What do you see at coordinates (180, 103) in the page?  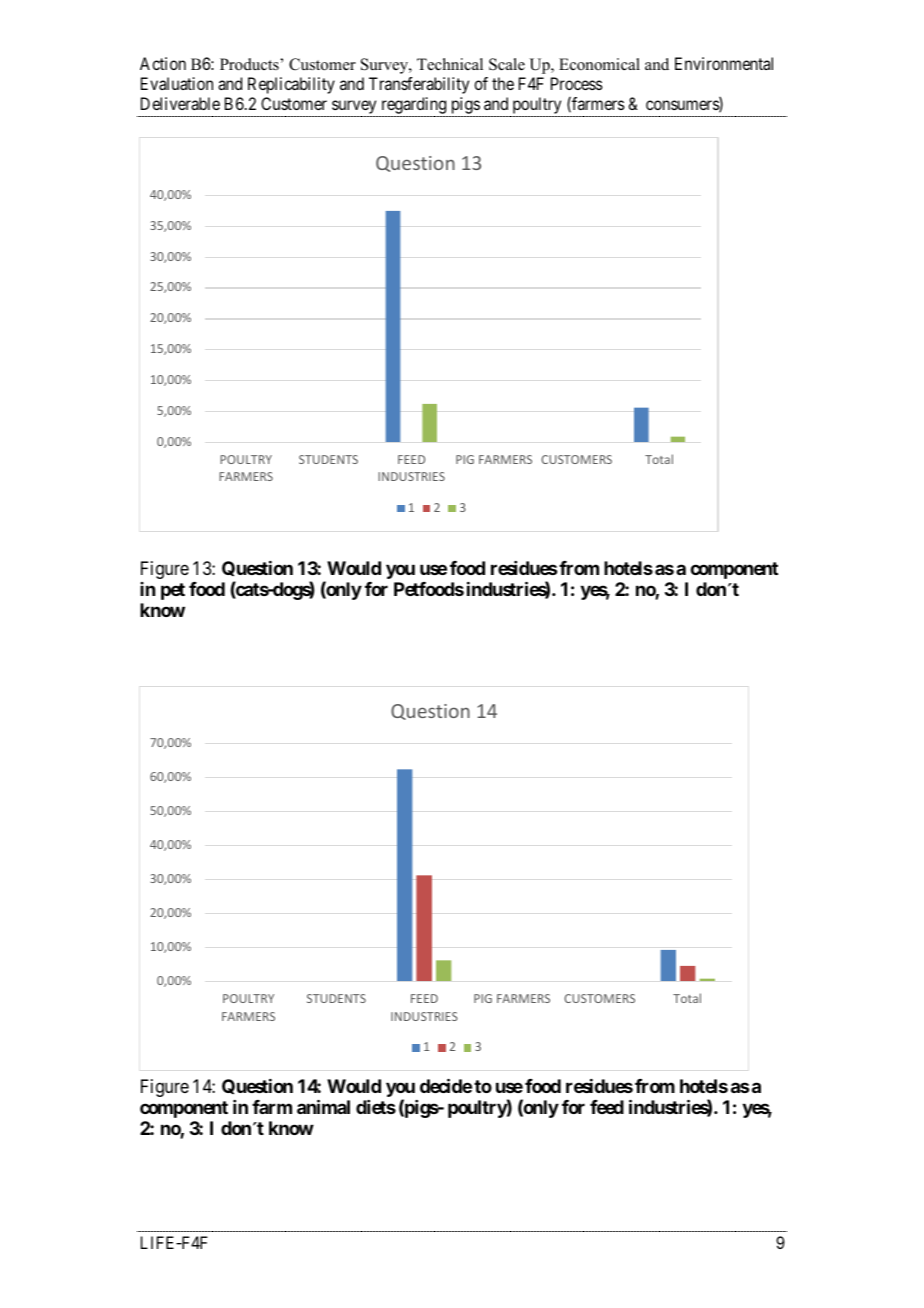 I see `Deliverable` at bounding box center [180, 103].
